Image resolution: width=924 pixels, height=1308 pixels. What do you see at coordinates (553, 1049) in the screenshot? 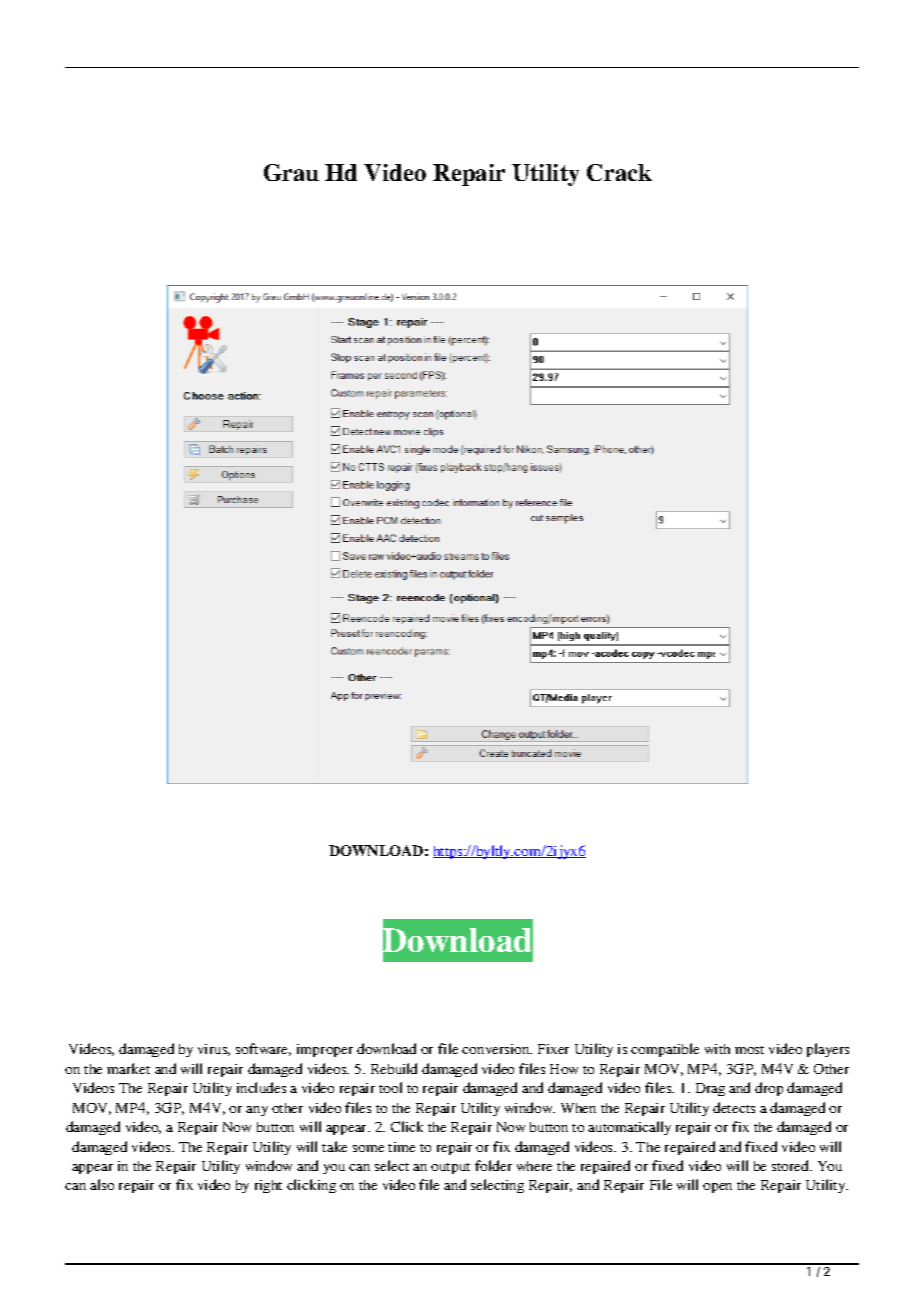
I see `Fixer` at bounding box center [553, 1049].
